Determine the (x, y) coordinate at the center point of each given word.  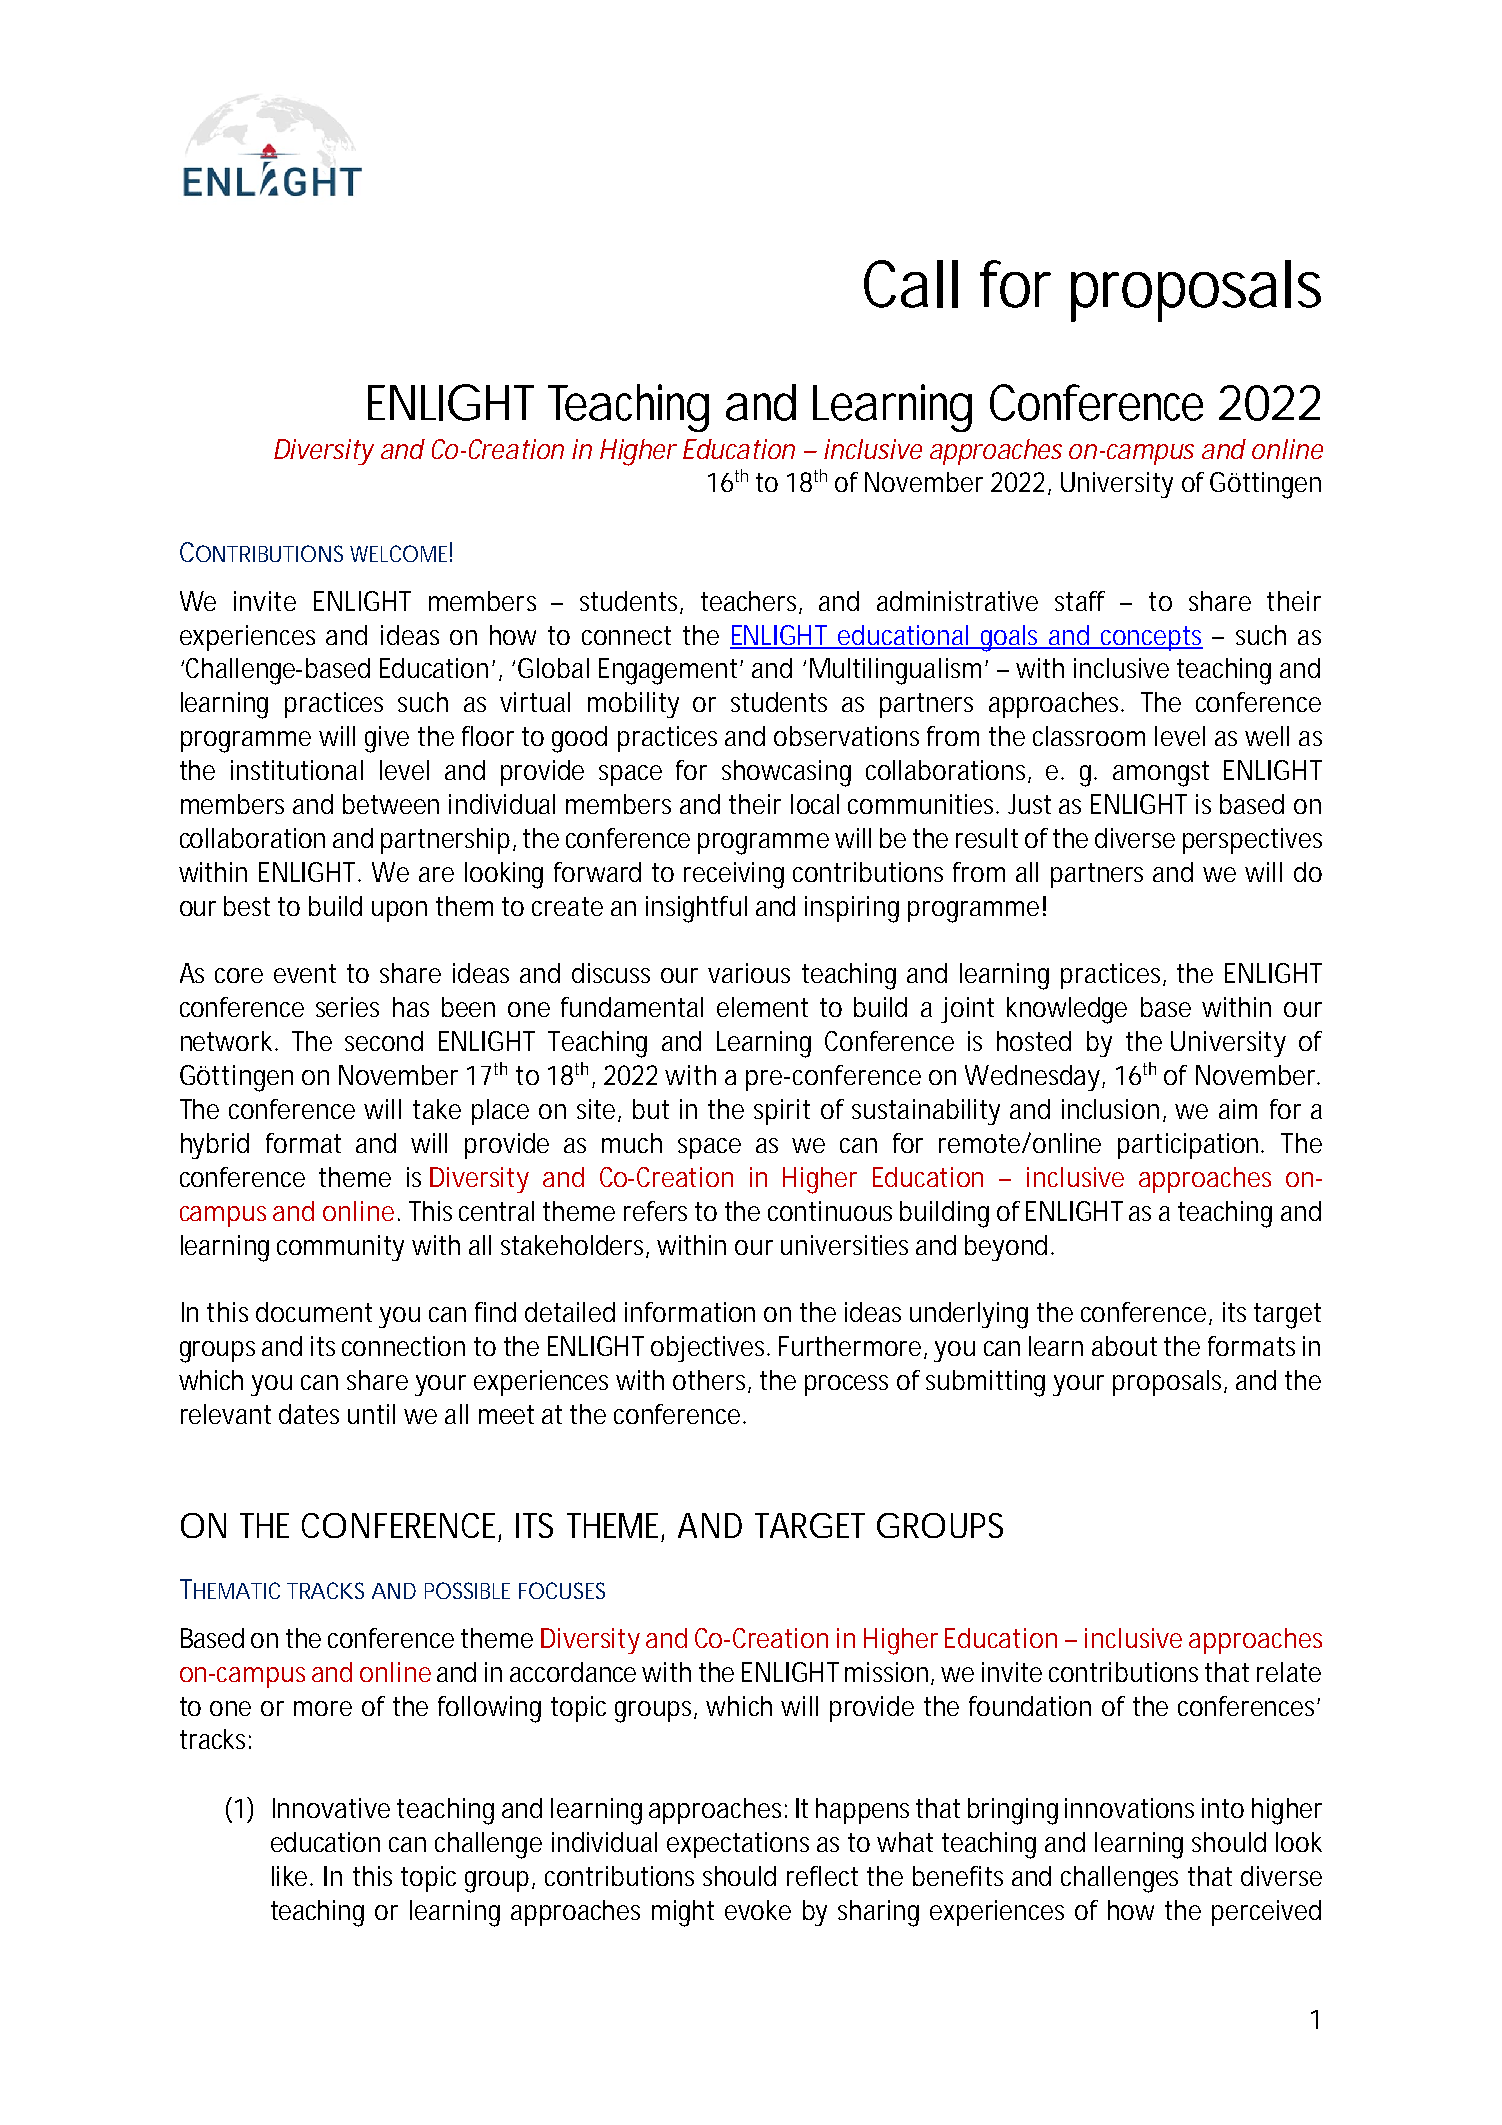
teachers (751, 602)
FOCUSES (562, 1590)
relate (1289, 1672)
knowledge (1067, 1010)
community (340, 1248)
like (292, 1876)
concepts (1151, 638)
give (387, 739)
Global (553, 668)
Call (911, 284)
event (305, 973)
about (1124, 1346)
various (749, 973)
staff (1080, 601)
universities (844, 1245)
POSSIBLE (467, 1590)
